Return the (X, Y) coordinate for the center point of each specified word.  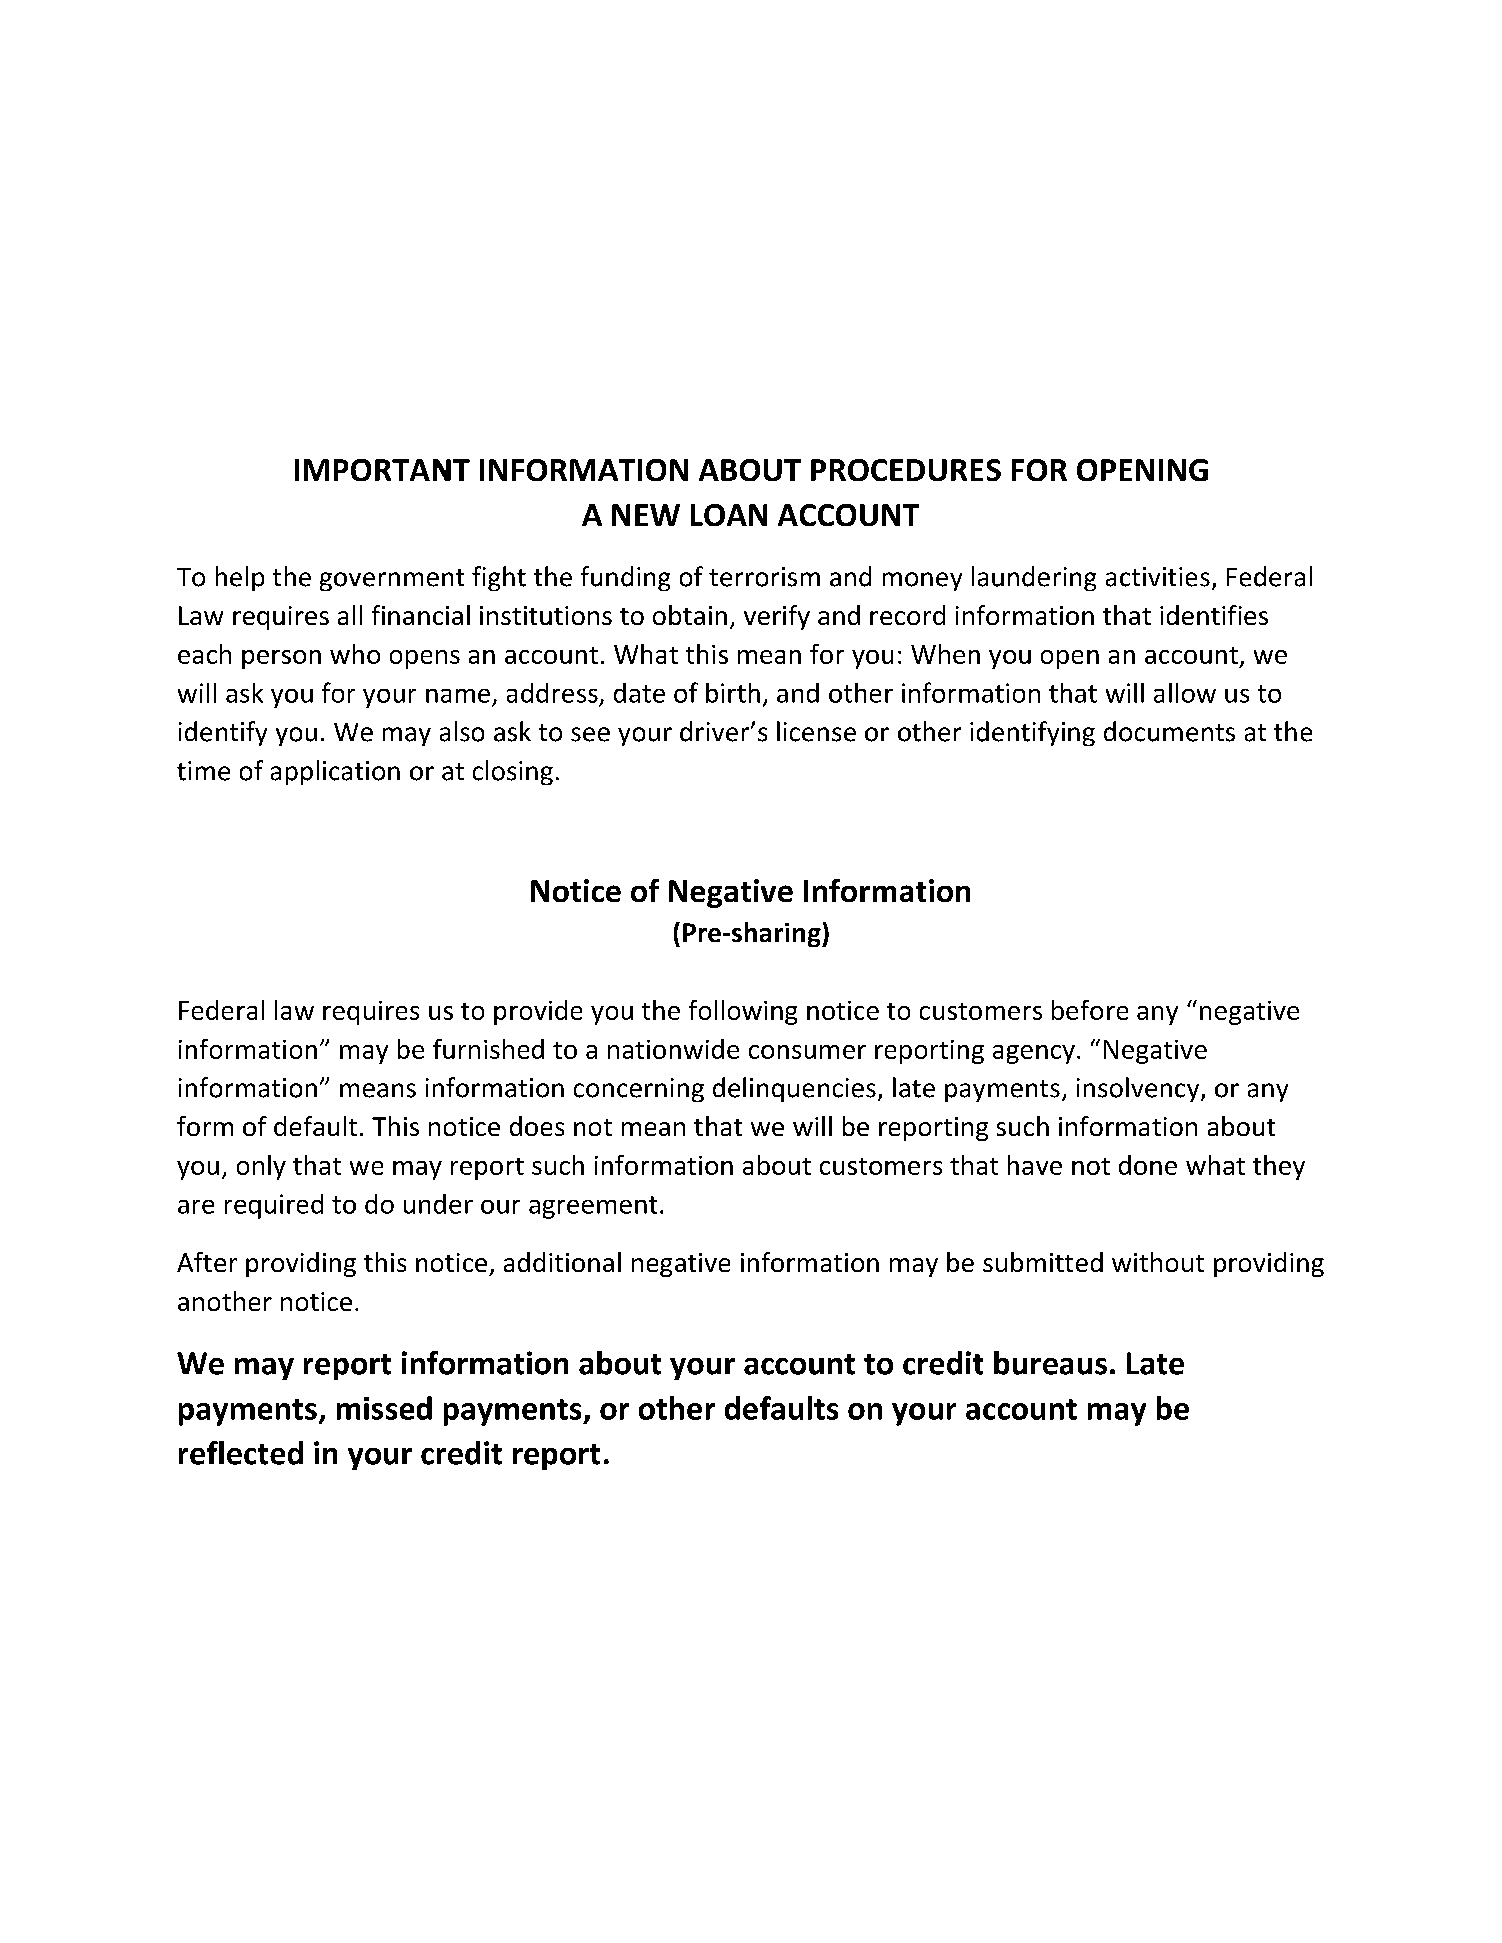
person (281, 659)
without (1158, 1262)
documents (1169, 731)
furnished (488, 1049)
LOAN (729, 515)
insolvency (1139, 1089)
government (392, 580)
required (274, 1206)
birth (733, 693)
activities (1158, 577)
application (335, 772)
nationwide (673, 1049)
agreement (593, 1207)
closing (513, 772)
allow (1185, 693)
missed (384, 1408)
